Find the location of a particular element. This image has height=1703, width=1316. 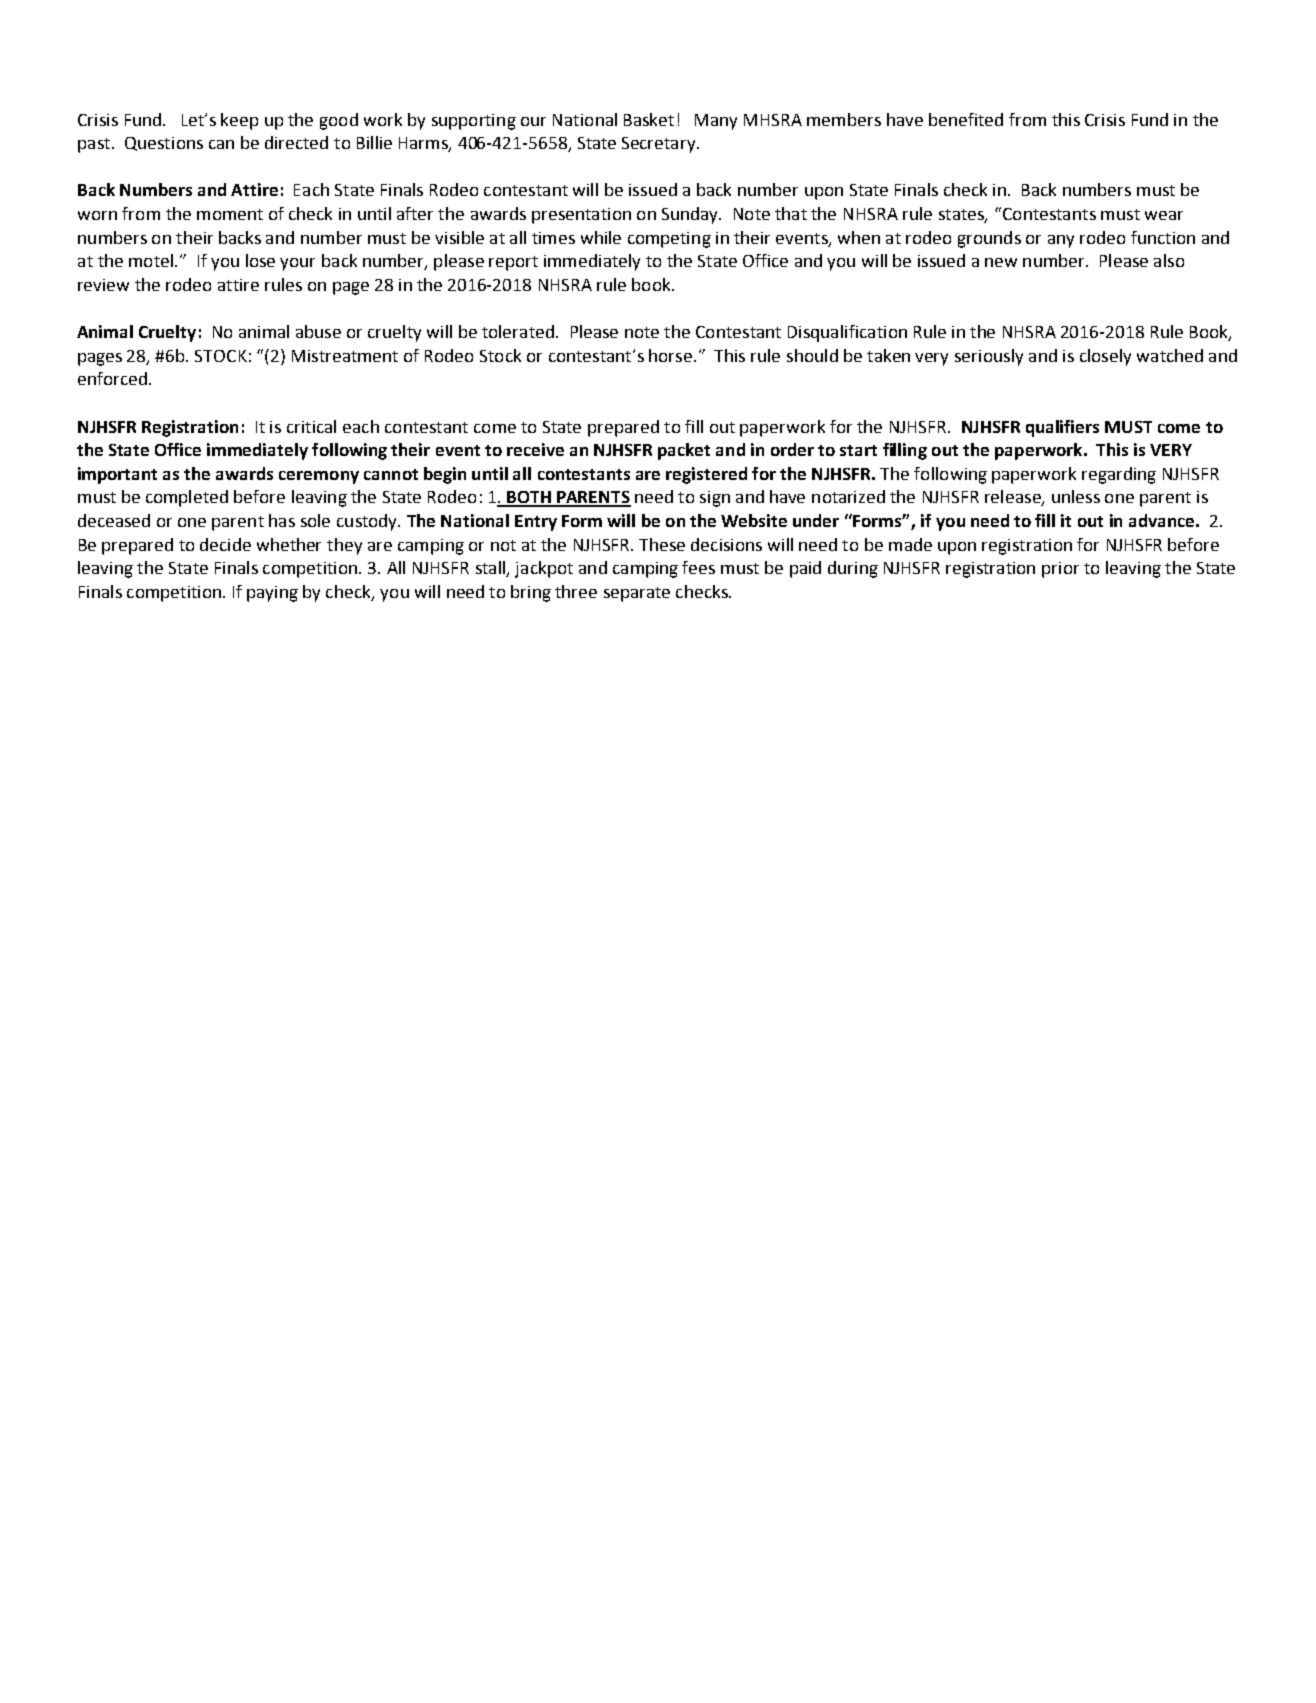

horse is located at coordinates (672, 355).
